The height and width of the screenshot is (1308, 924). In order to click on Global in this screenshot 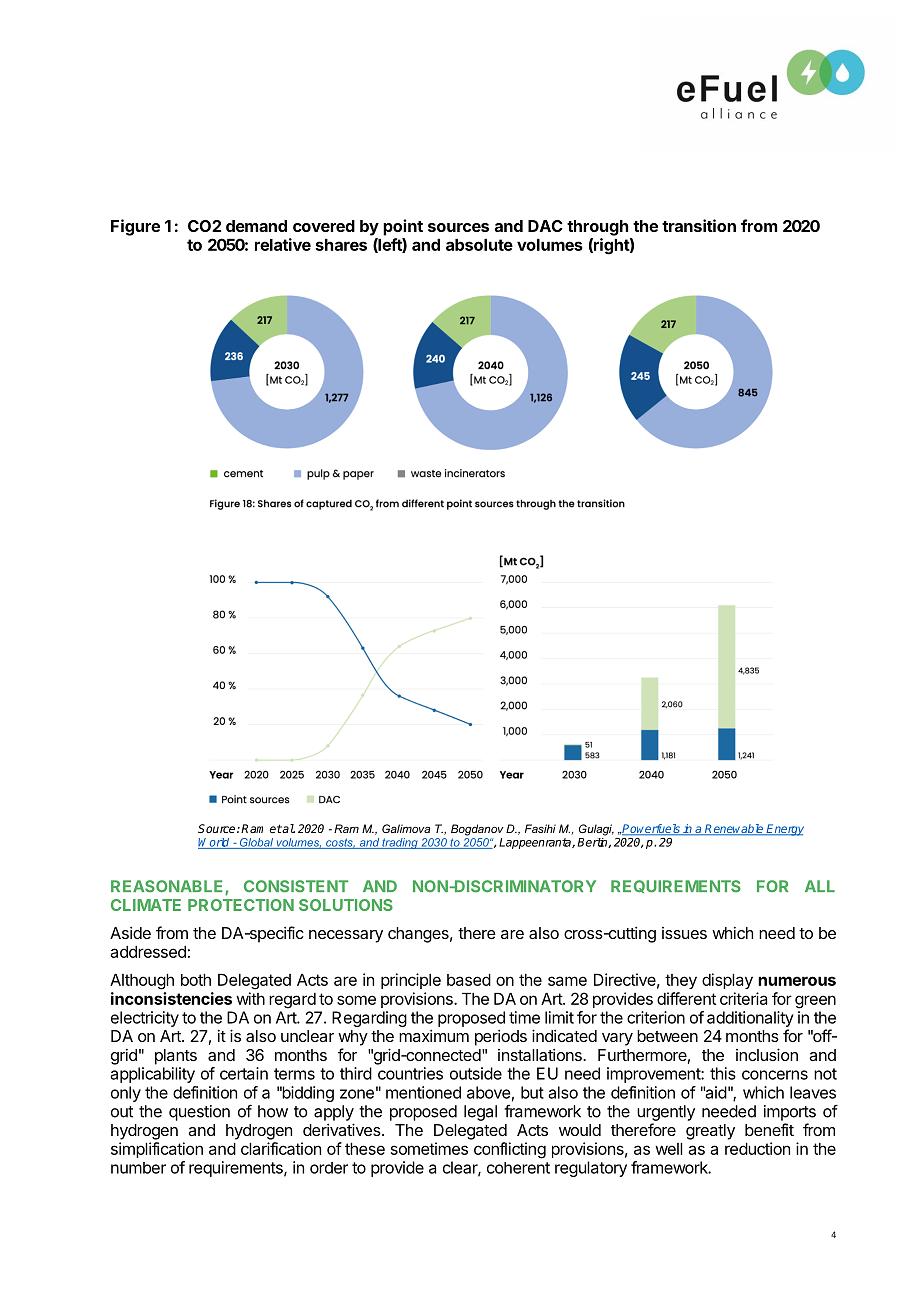, I will do `click(256, 843)`.
